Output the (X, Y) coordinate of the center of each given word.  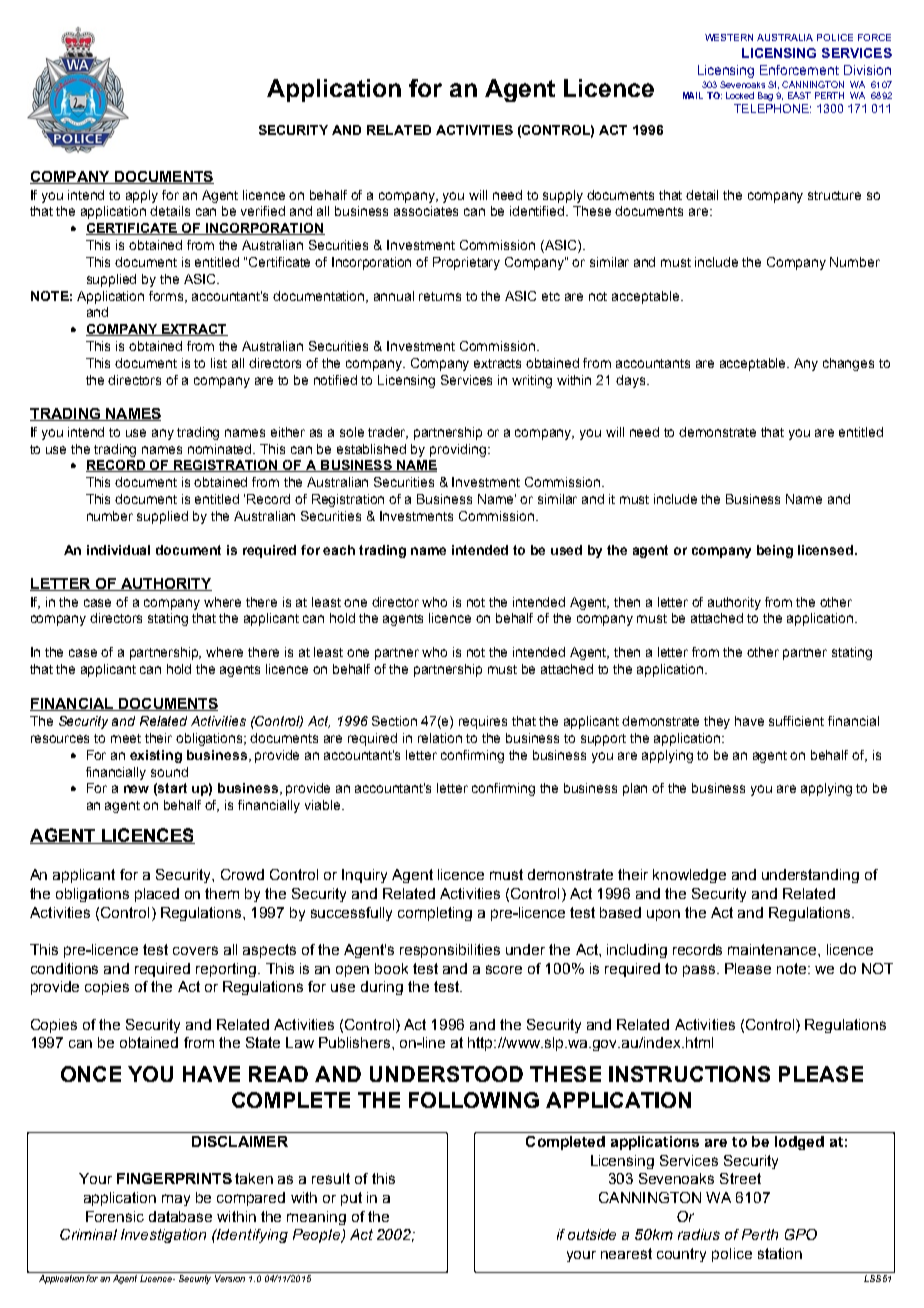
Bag (765, 96)
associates (426, 211)
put (351, 1199)
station (780, 1253)
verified (263, 211)
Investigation (163, 1236)
